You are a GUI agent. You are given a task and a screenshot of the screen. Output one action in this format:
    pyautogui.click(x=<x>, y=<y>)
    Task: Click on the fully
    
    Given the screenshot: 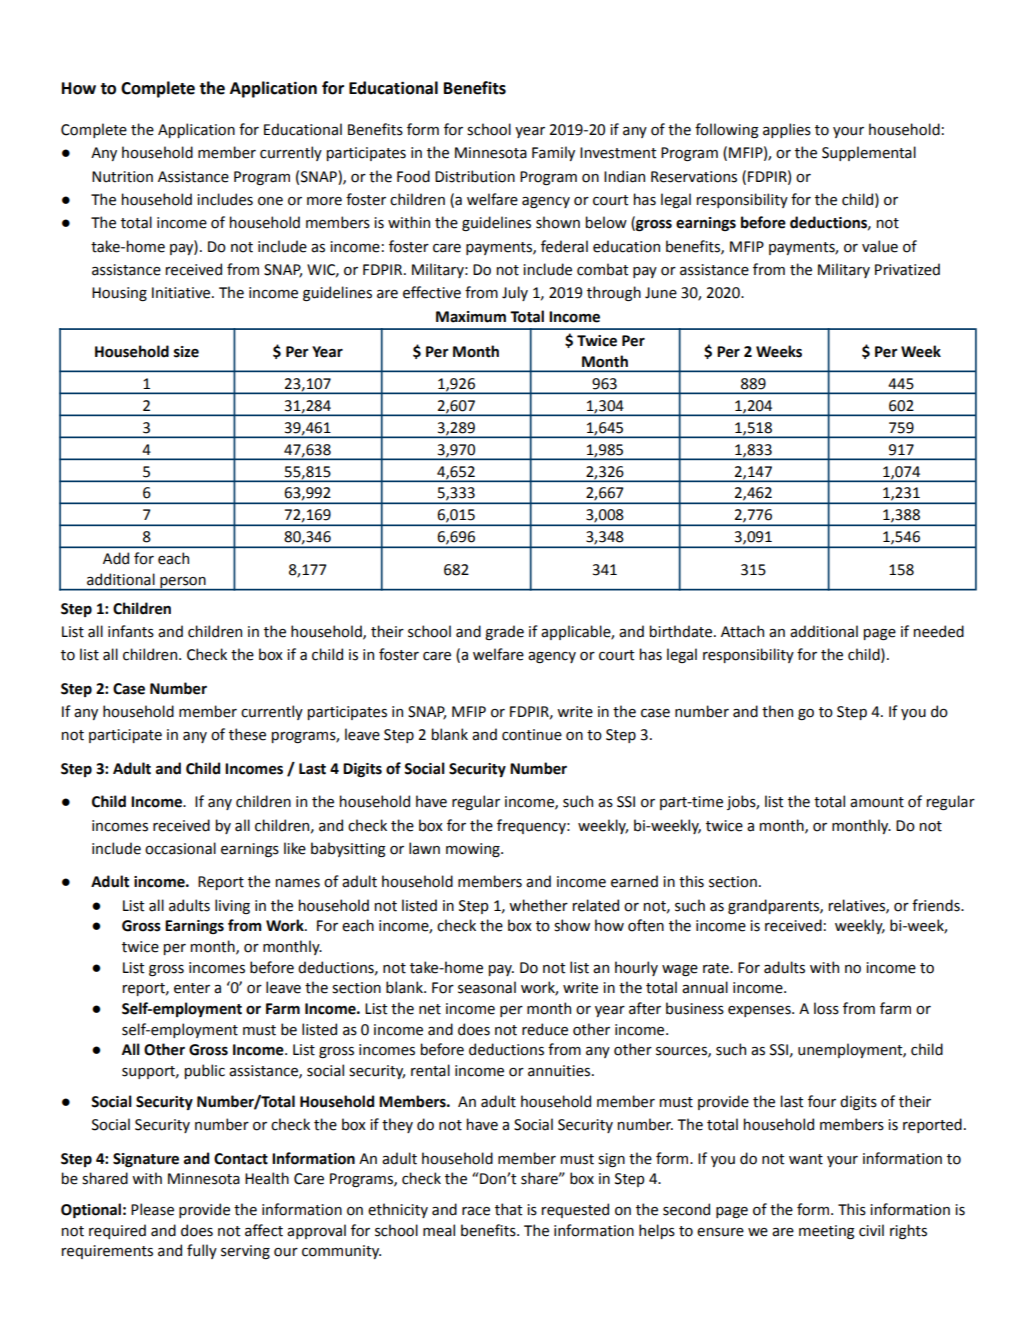 What is the action you would take?
    pyautogui.click(x=202, y=1251)
